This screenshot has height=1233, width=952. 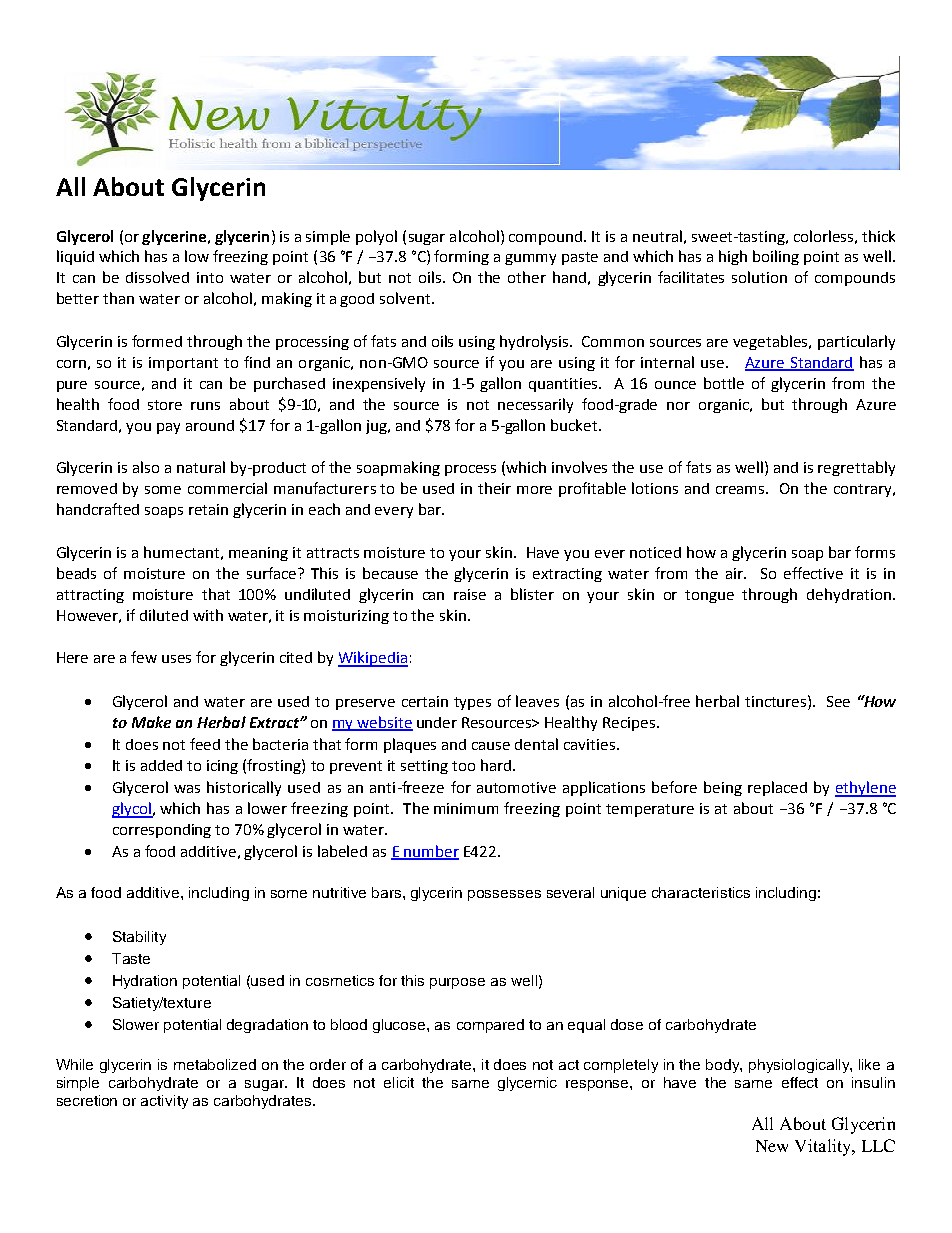 What do you see at coordinates (772, 1146) in the screenshot?
I see `New` at bounding box center [772, 1146].
